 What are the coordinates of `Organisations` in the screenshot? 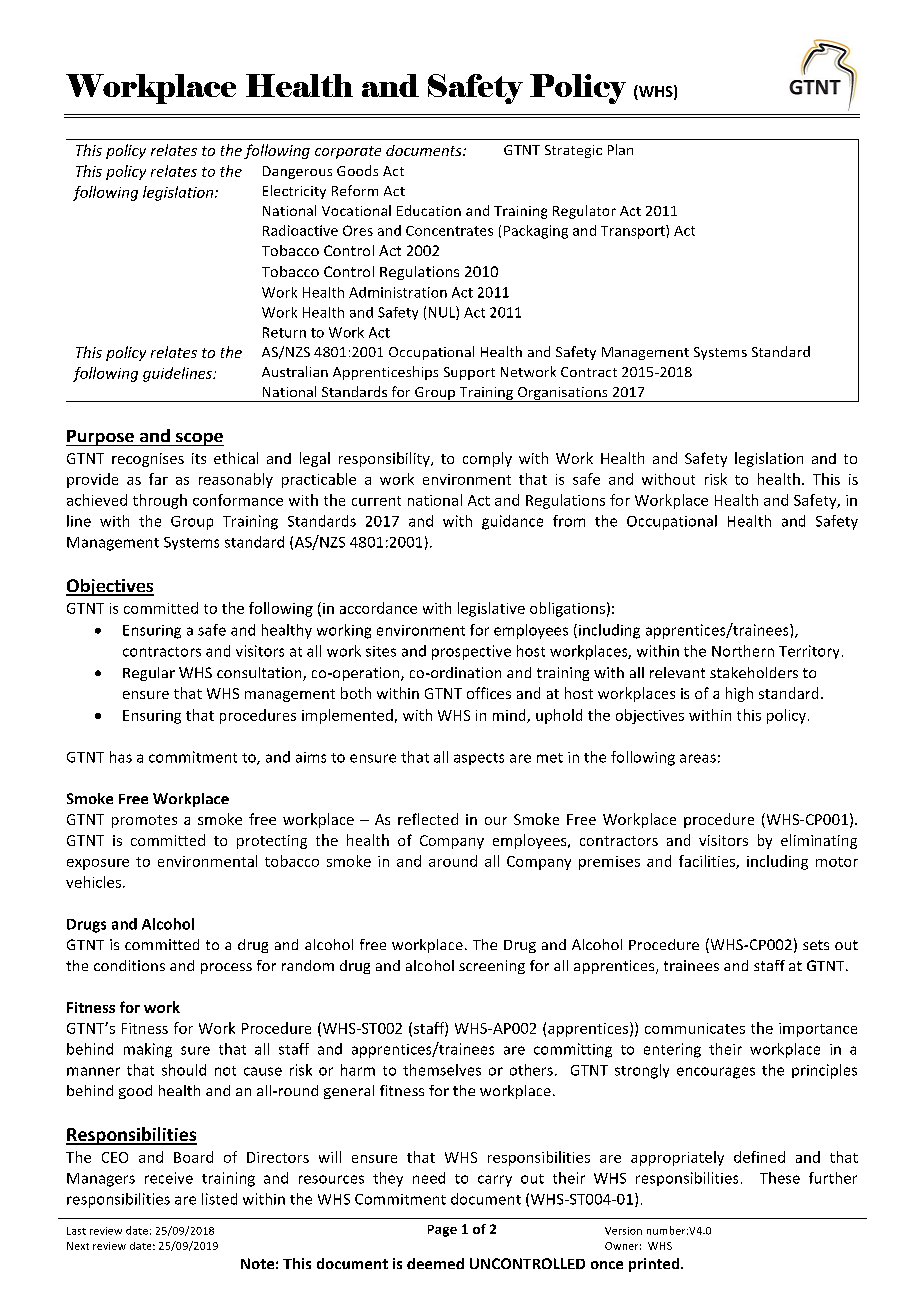 It's located at (562, 394).
